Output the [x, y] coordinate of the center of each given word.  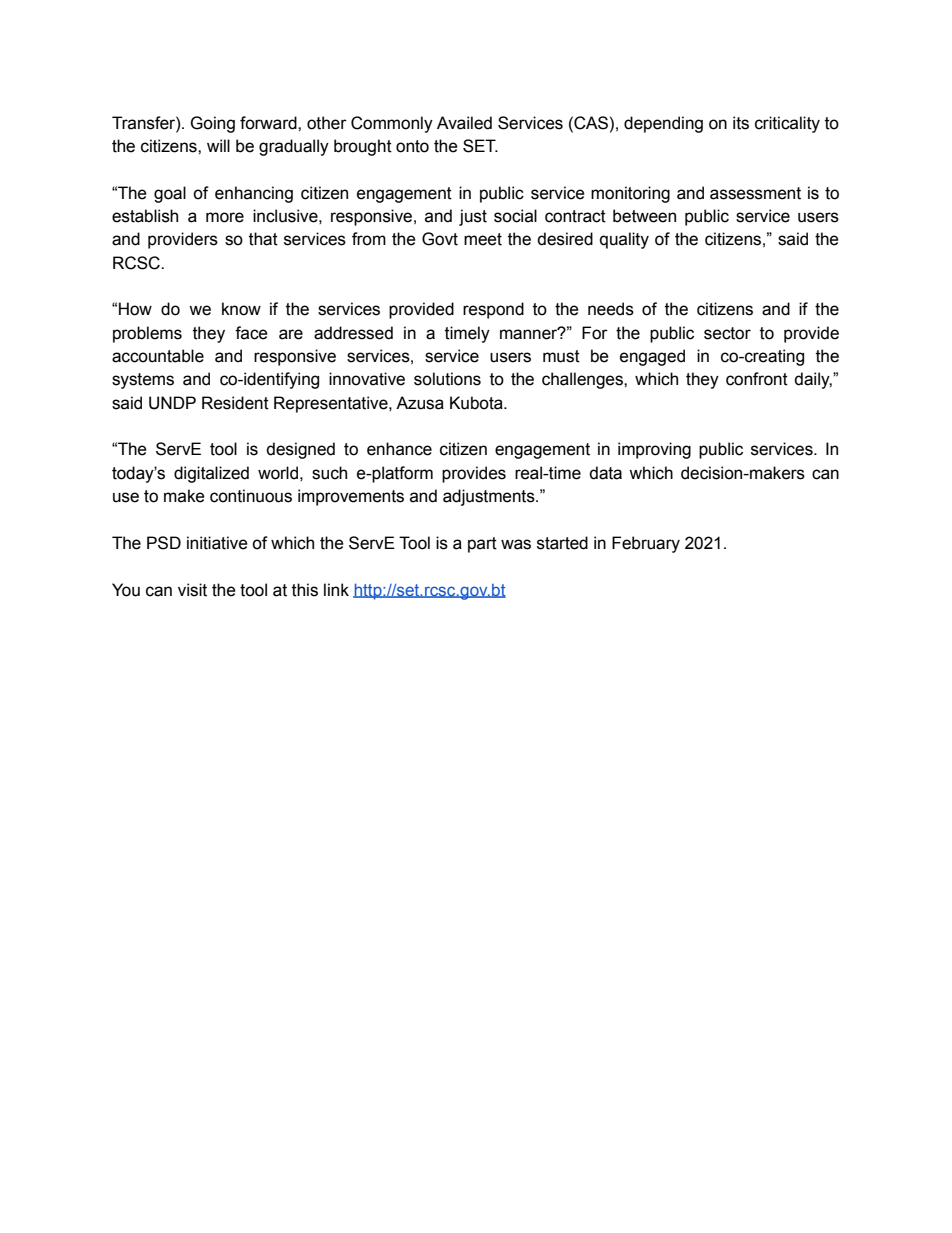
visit [192, 590]
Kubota [477, 403]
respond [493, 310]
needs [611, 309]
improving [654, 450]
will [218, 145]
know [241, 309]
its [741, 123]
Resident [235, 403]
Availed [464, 123]
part [482, 545]
